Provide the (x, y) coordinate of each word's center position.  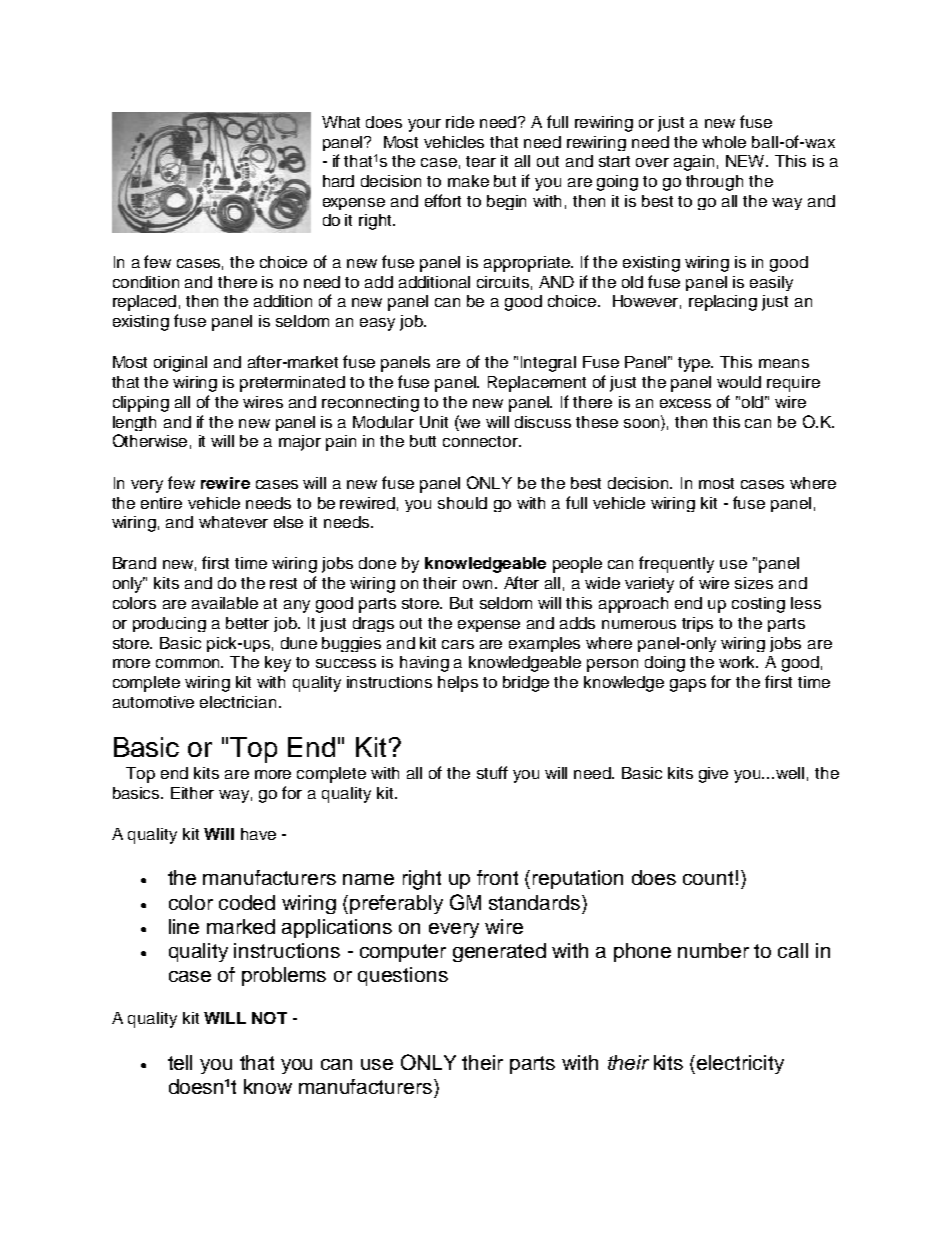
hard (338, 181)
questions (403, 976)
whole (724, 142)
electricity (740, 1064)
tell (180, 1062)
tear (481, 161)
